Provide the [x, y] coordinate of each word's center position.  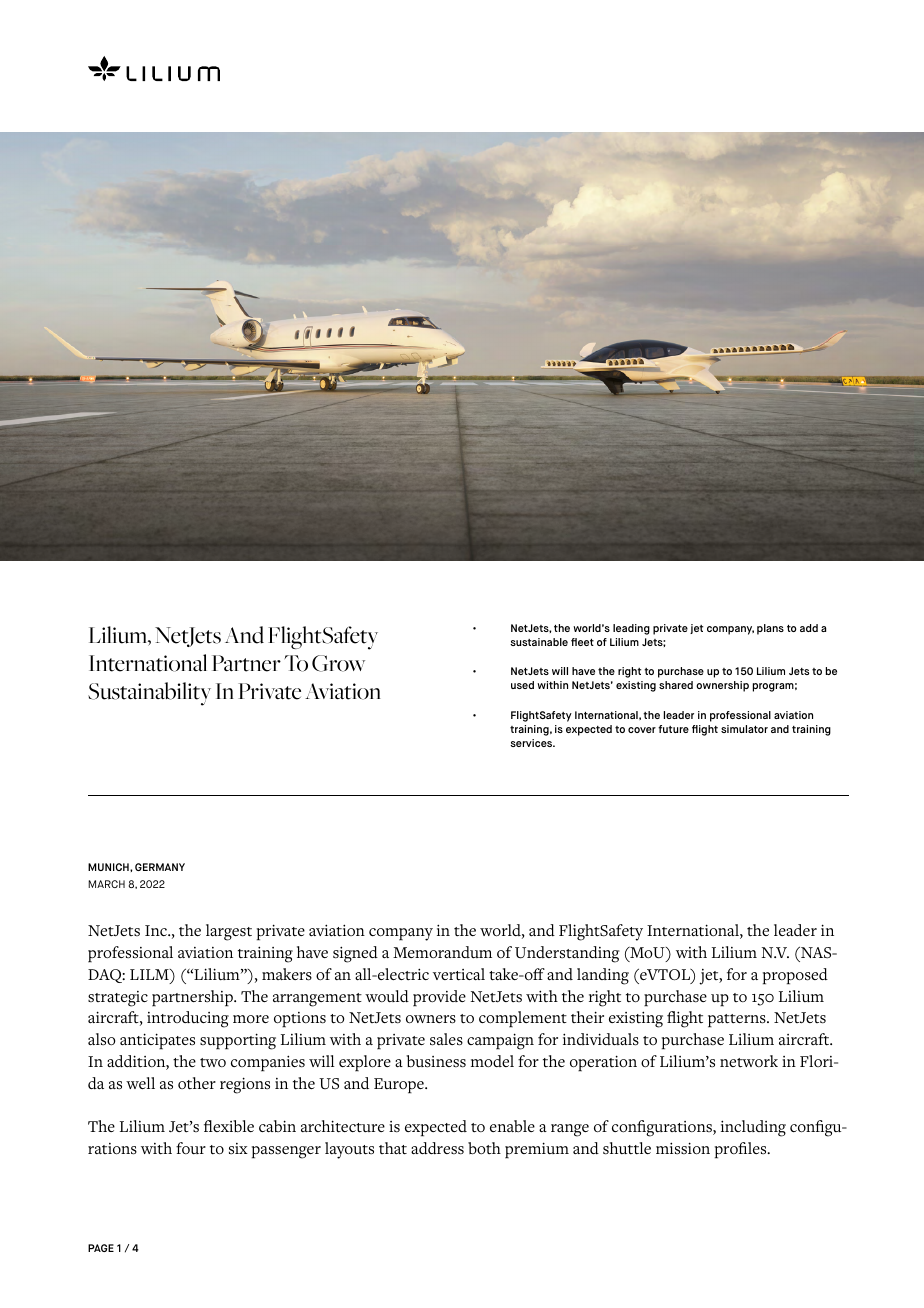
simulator [744, 729]
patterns [738, 1021]
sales [446, 1039]
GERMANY [160, 867]
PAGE [101, 1248]
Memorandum [442, 952]
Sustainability [149, 694]
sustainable [539, 642]
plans [770, 629]
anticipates [157, 1041]
